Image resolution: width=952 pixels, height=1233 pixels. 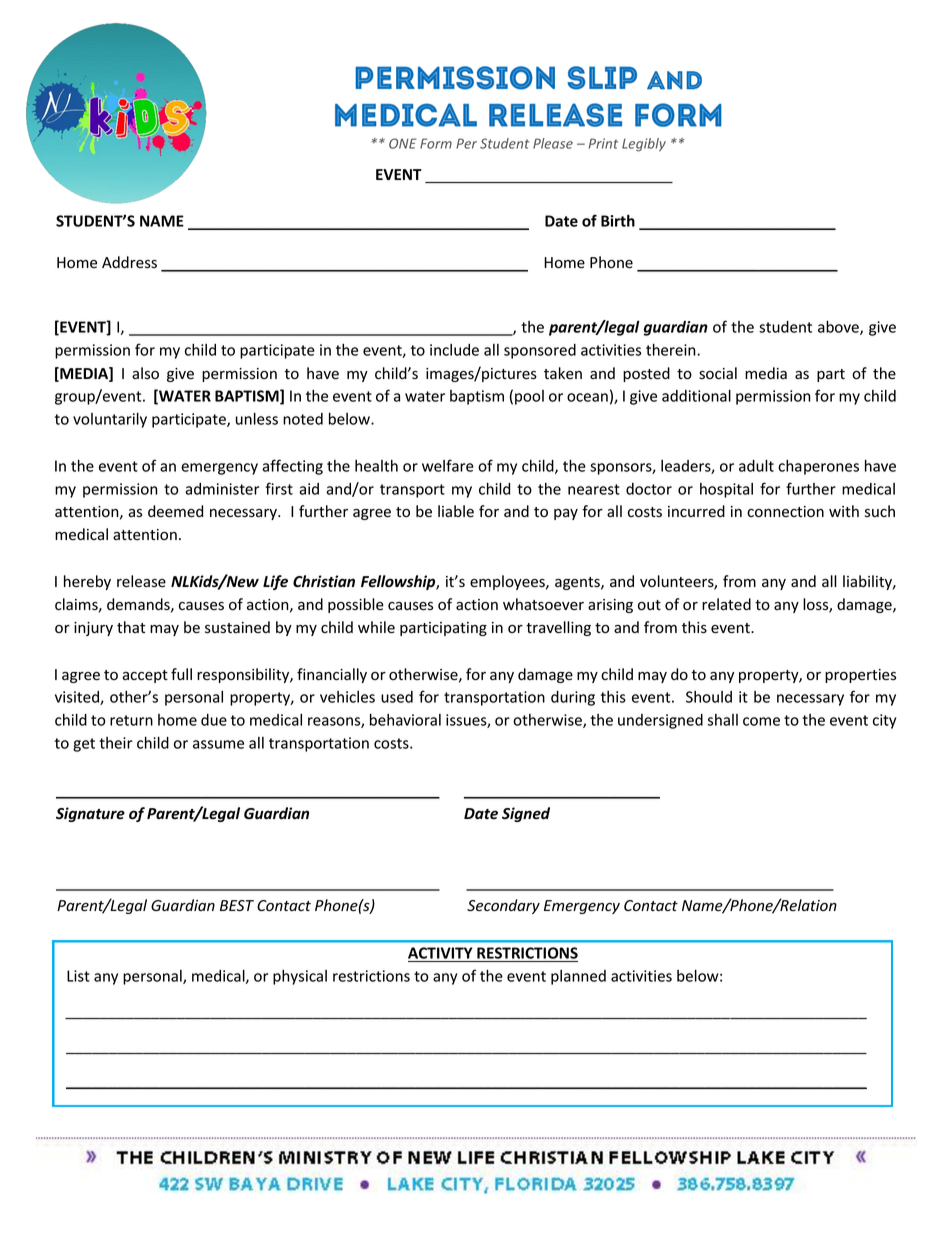 What do you see at coordinates (508, 582) in the screenshot?
I see `employees` at bounding box center [508, 582].
